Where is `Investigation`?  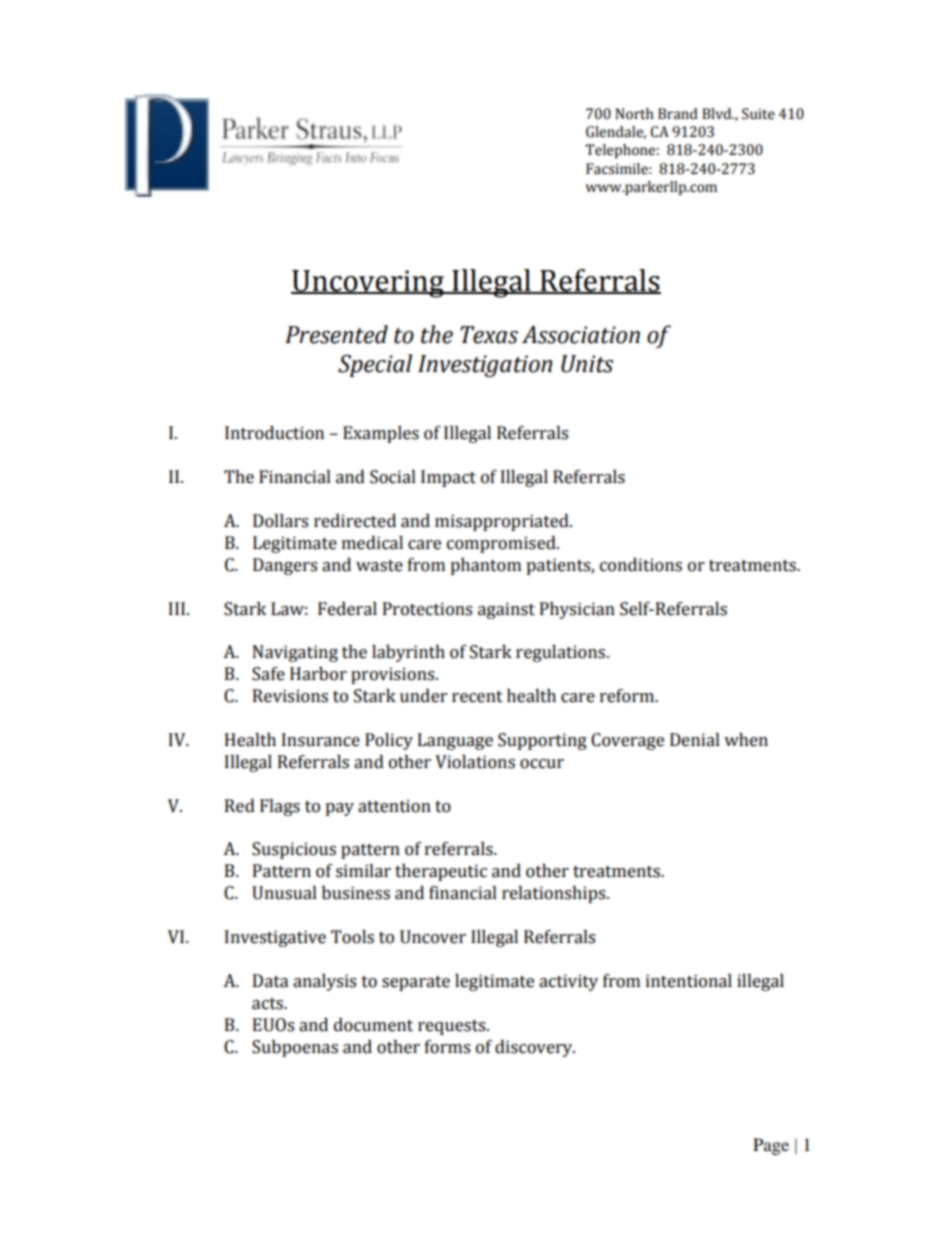
Investigation is located at coordinates (485, 366).
